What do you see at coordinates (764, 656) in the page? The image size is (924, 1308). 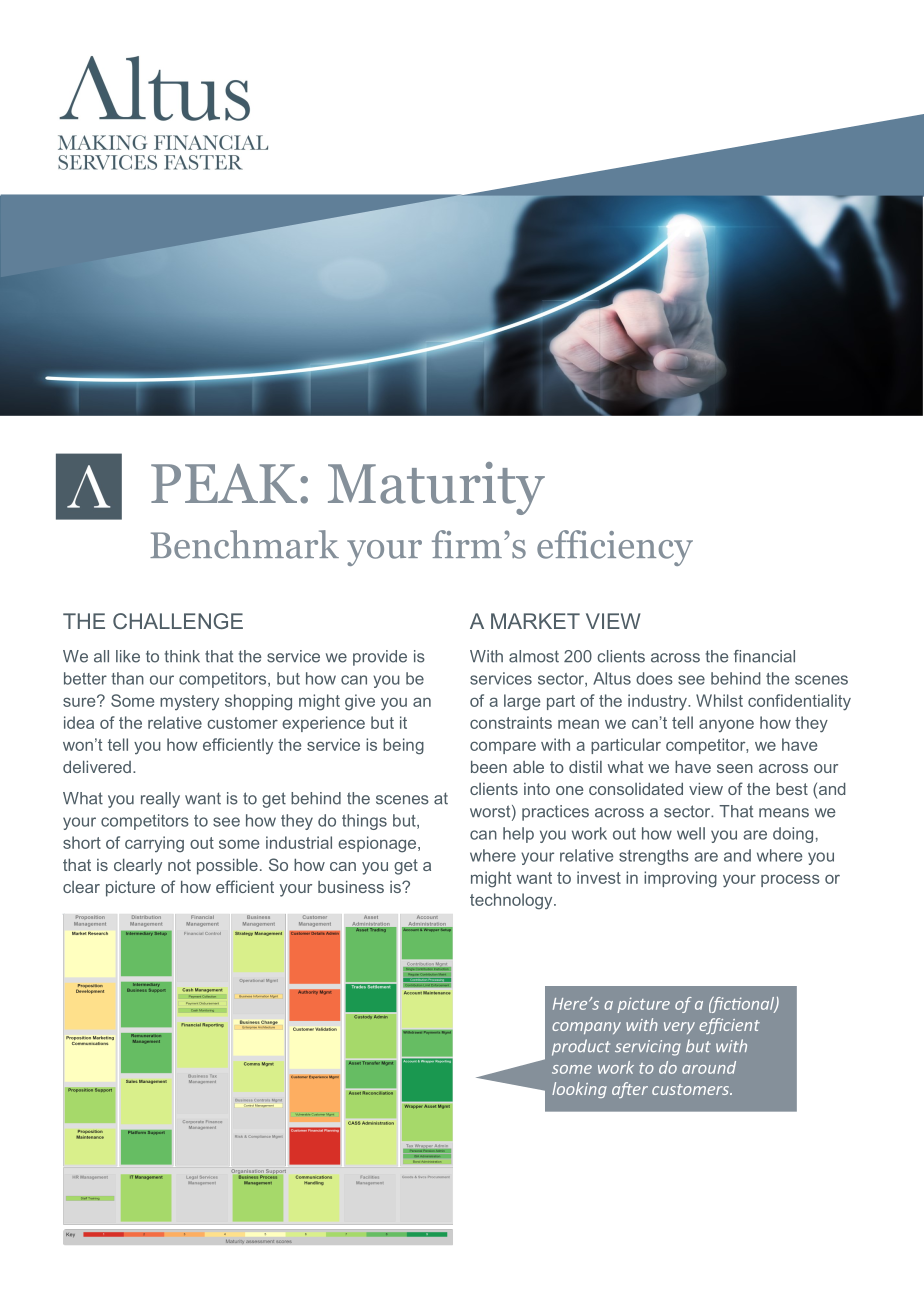 I see `financial` at bounding box center [764, 656].
